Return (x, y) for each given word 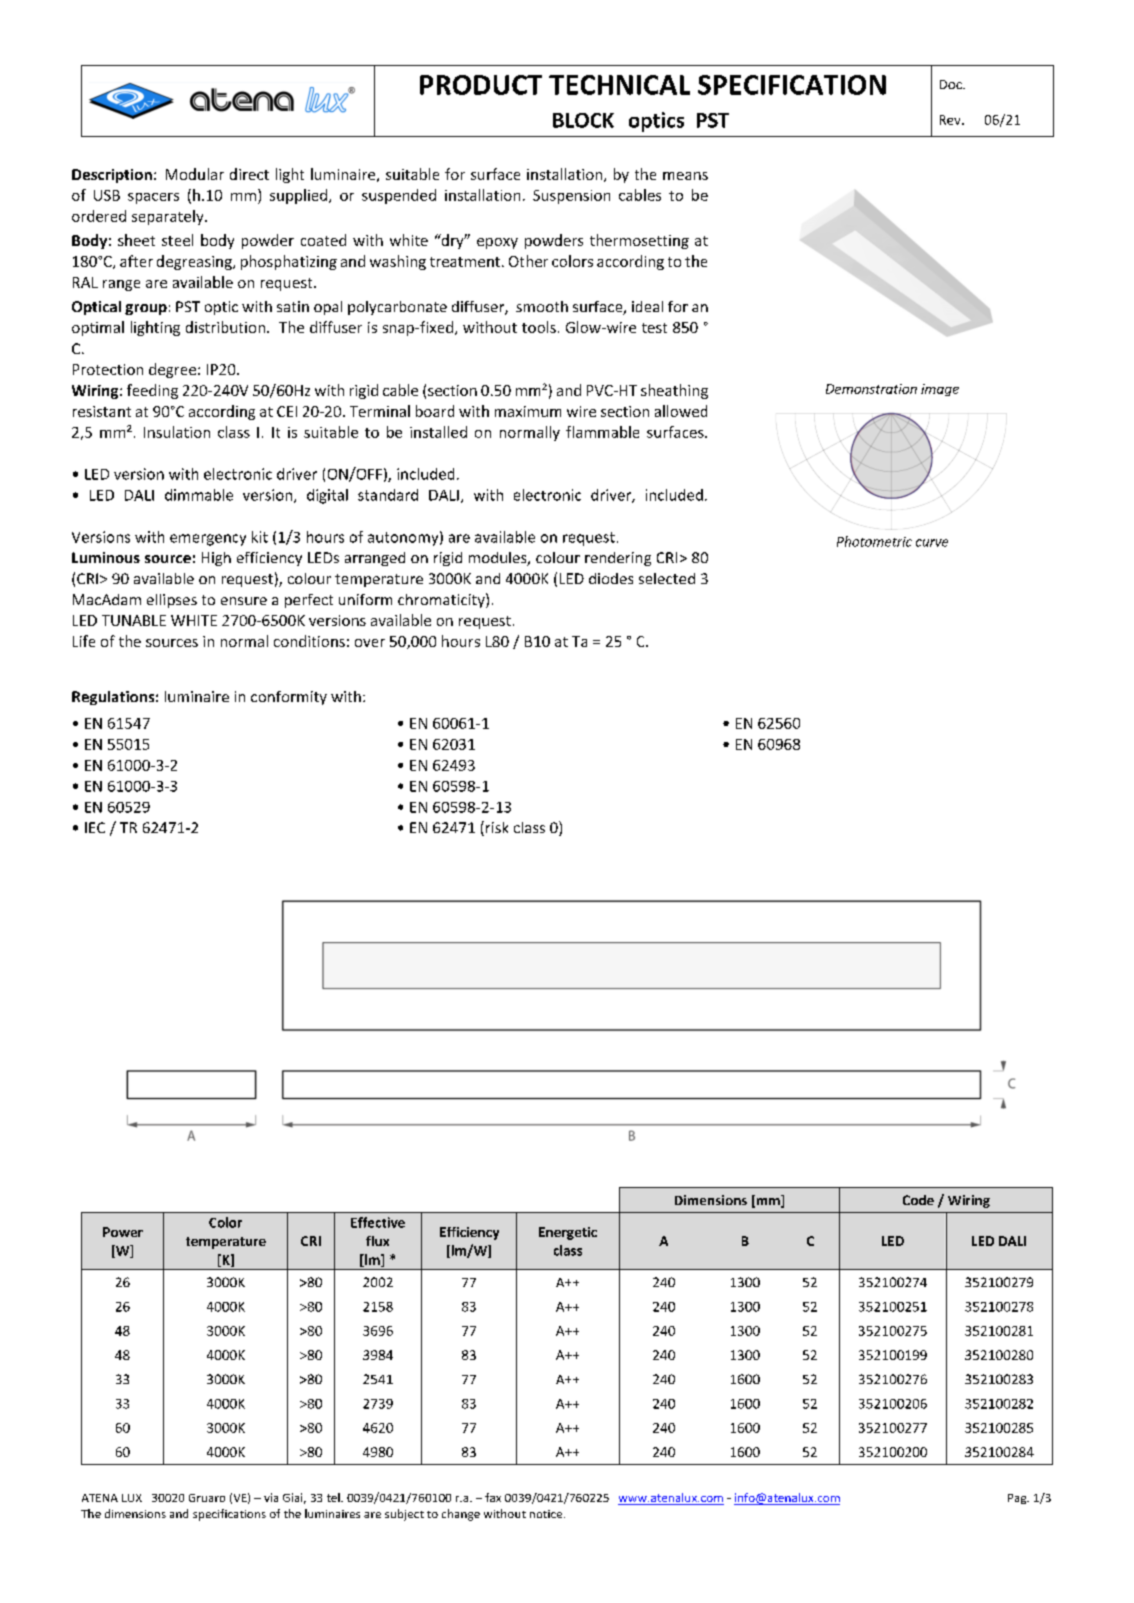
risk (497, 827)
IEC (95, 827)
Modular (195, 174)
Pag (1018, 1499)
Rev (951, 120)
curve (932, 543)
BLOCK (583, 120)
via (271, 1497)
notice (547, 1514)
